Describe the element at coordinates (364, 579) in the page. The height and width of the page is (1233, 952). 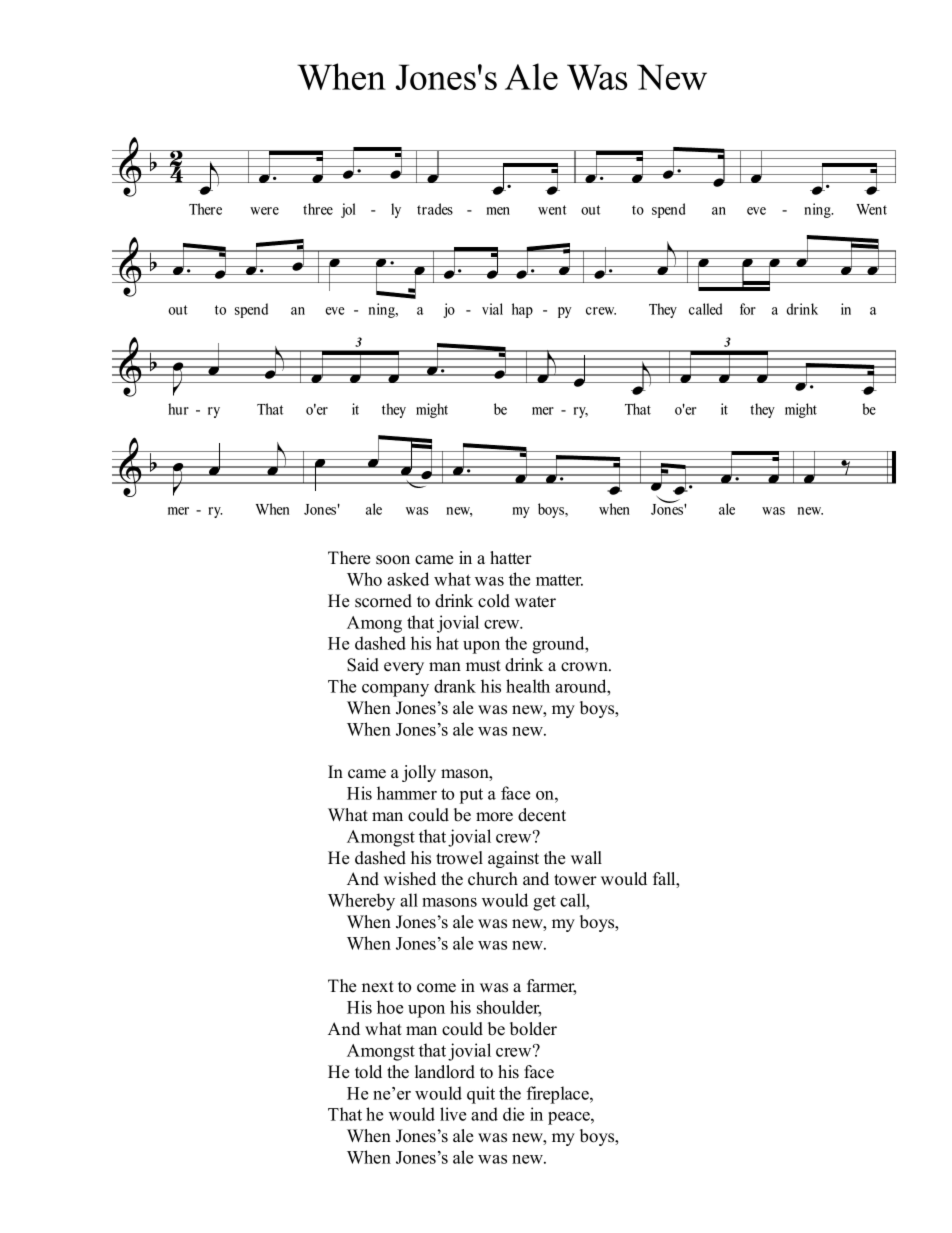
I see `Who` at that location.
